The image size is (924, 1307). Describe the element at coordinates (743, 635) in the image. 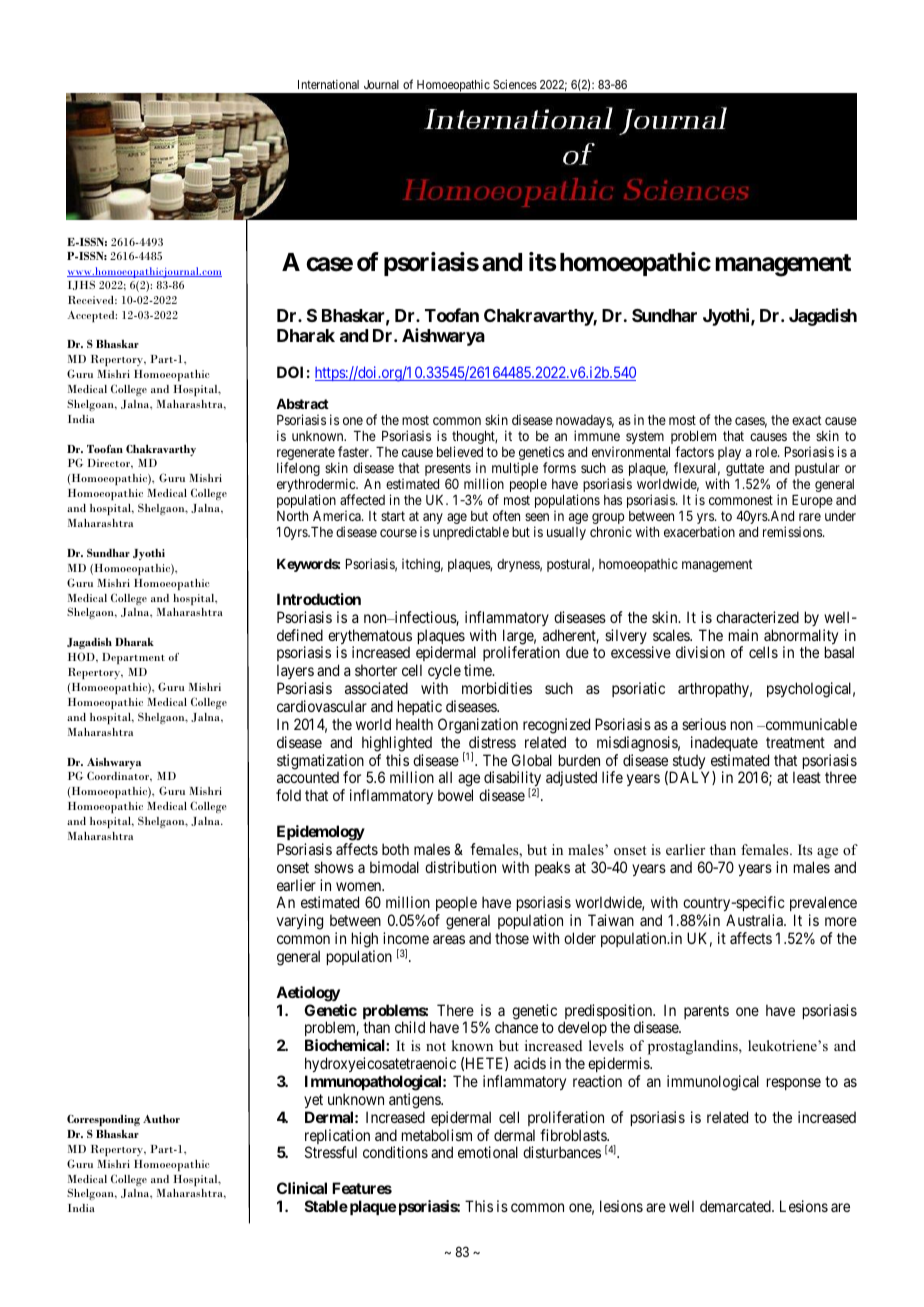

I see `main` at that location.
